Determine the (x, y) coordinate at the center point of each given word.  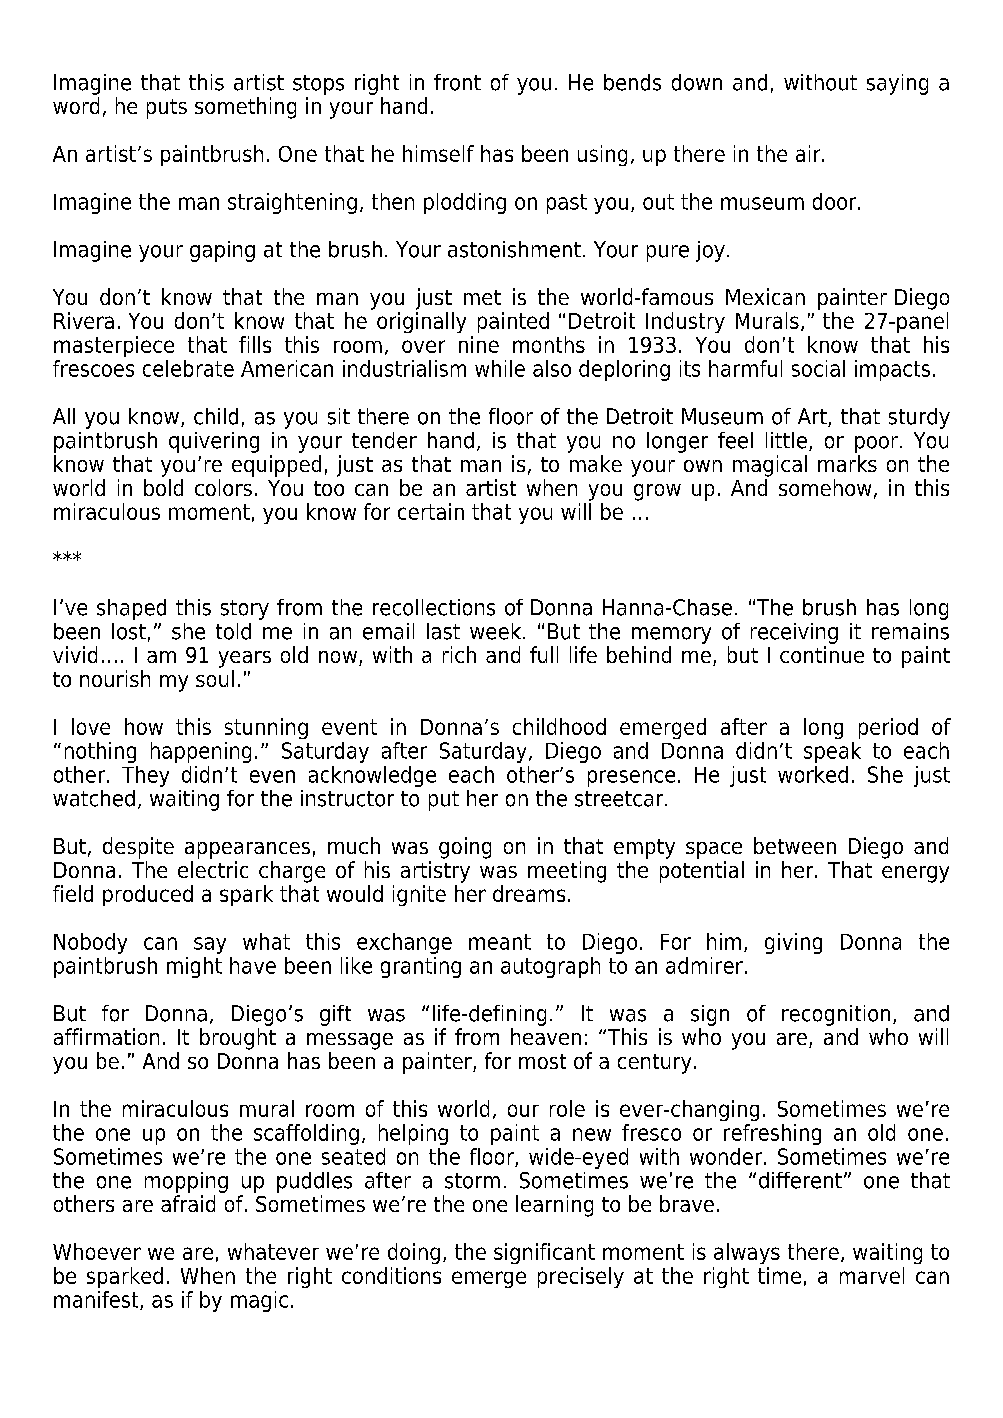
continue (822, 654)
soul (215, 678)
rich (459, 654)
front (457, 82)
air (809, 153)
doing (414, 1253)
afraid (188, 1203)
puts (167, 109)
